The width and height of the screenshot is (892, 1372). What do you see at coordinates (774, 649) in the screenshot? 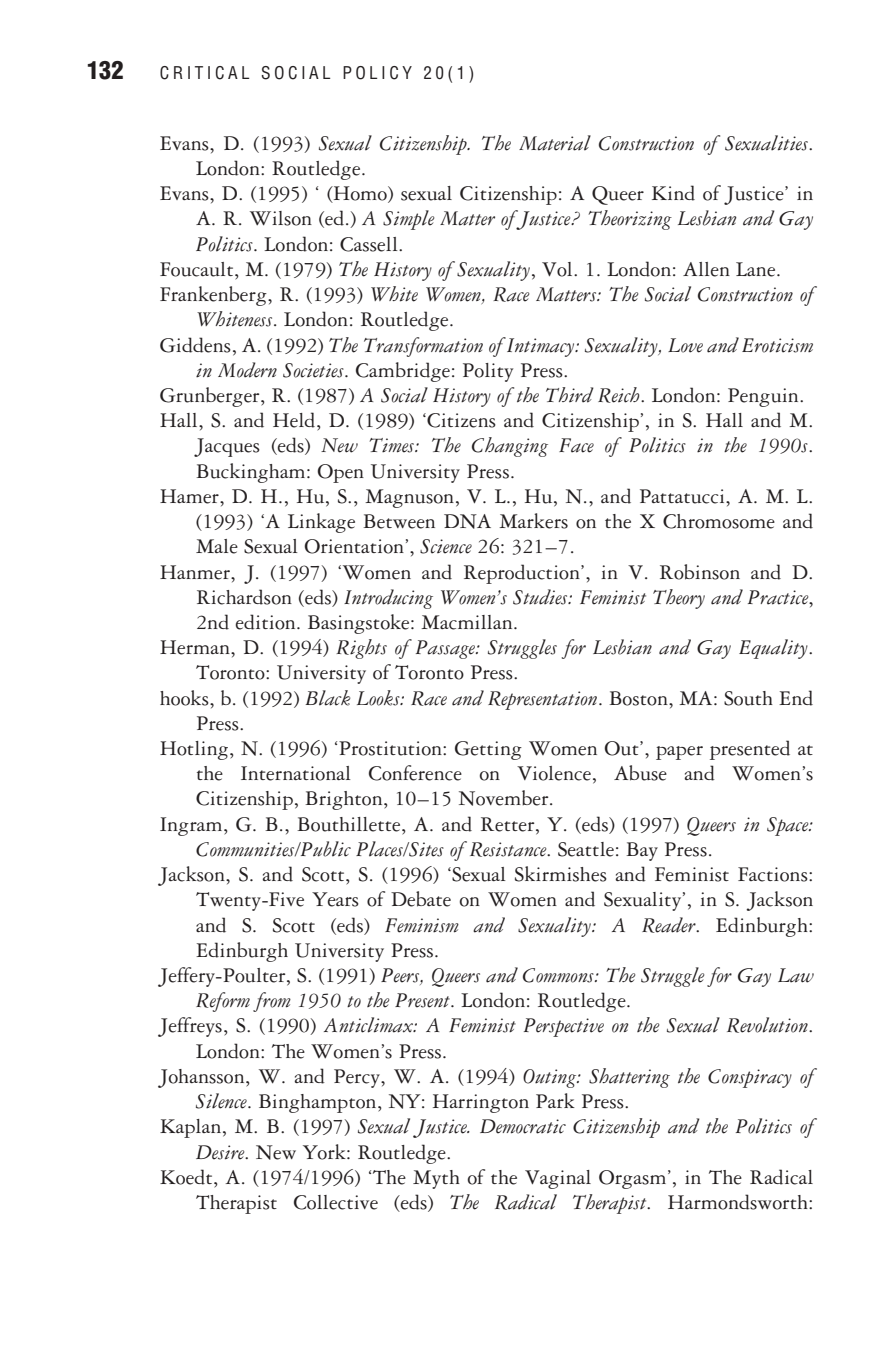
I see `Equality` at bounding box center [774, 649].
